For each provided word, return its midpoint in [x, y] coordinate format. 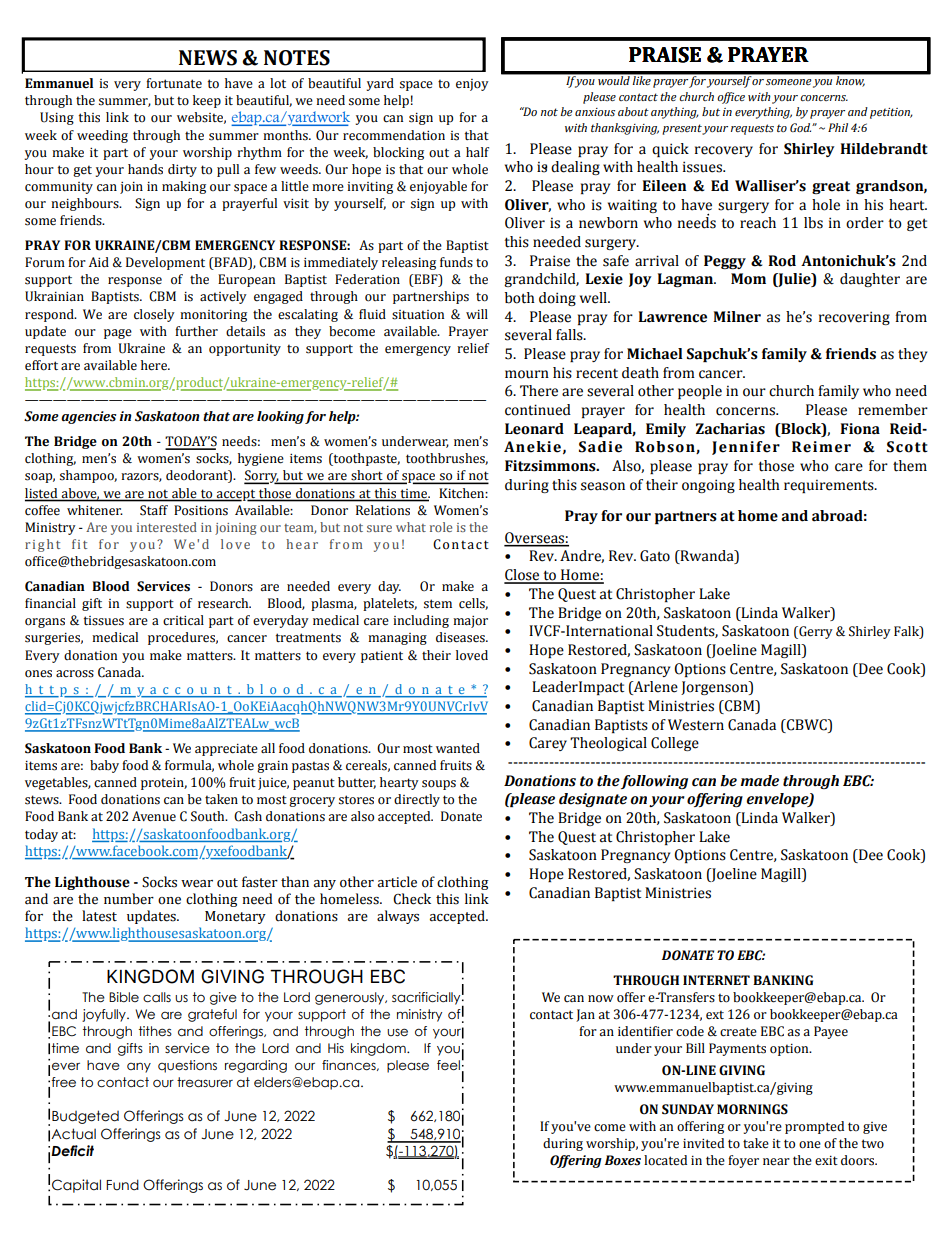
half [477, 152]
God [800, 127]
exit [826, 1161]
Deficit [72, 1151]
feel [448, 1065]
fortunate [174, 83]
